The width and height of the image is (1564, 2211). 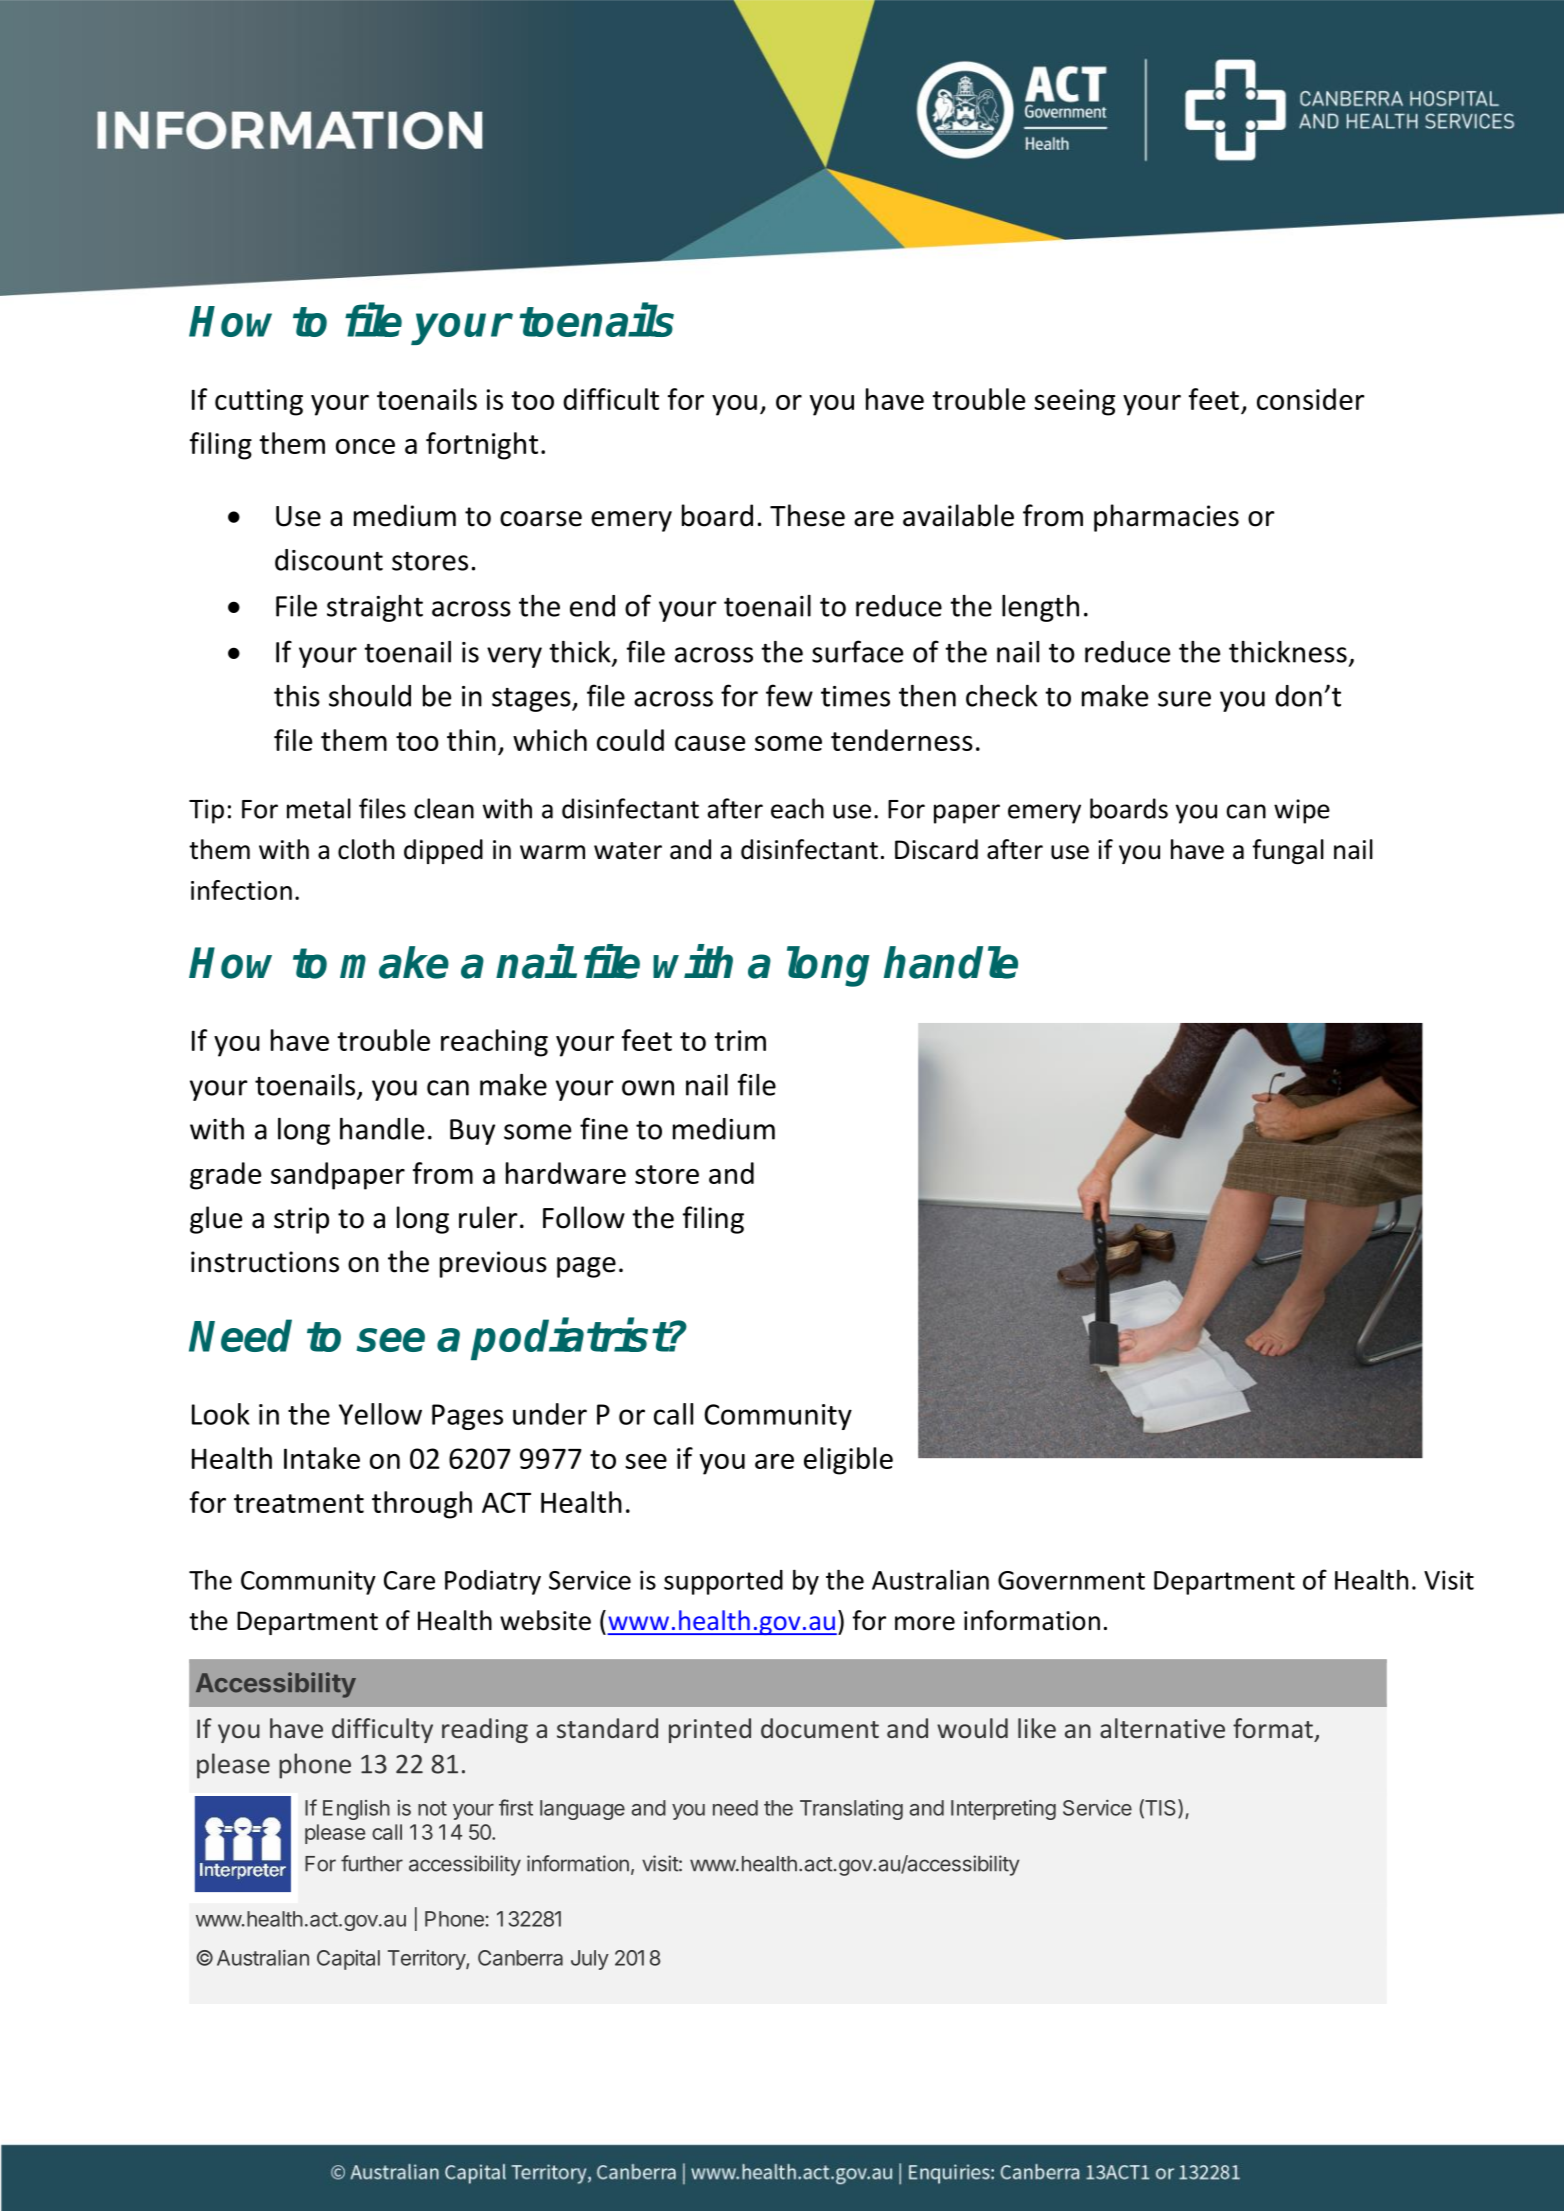 I want to click on Government, so click(x=1071, y=1580).
